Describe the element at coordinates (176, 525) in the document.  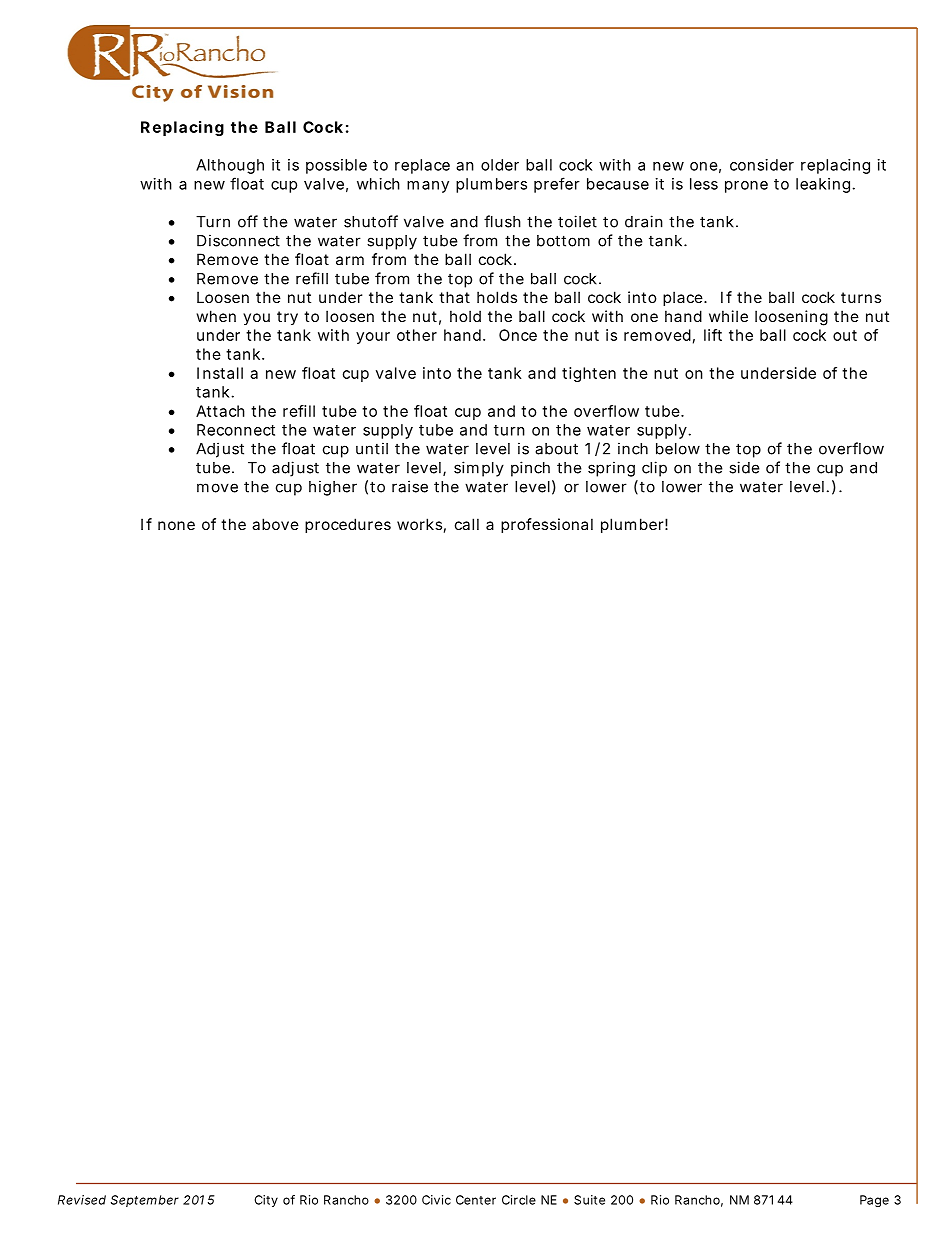
I see `none` at that location.
